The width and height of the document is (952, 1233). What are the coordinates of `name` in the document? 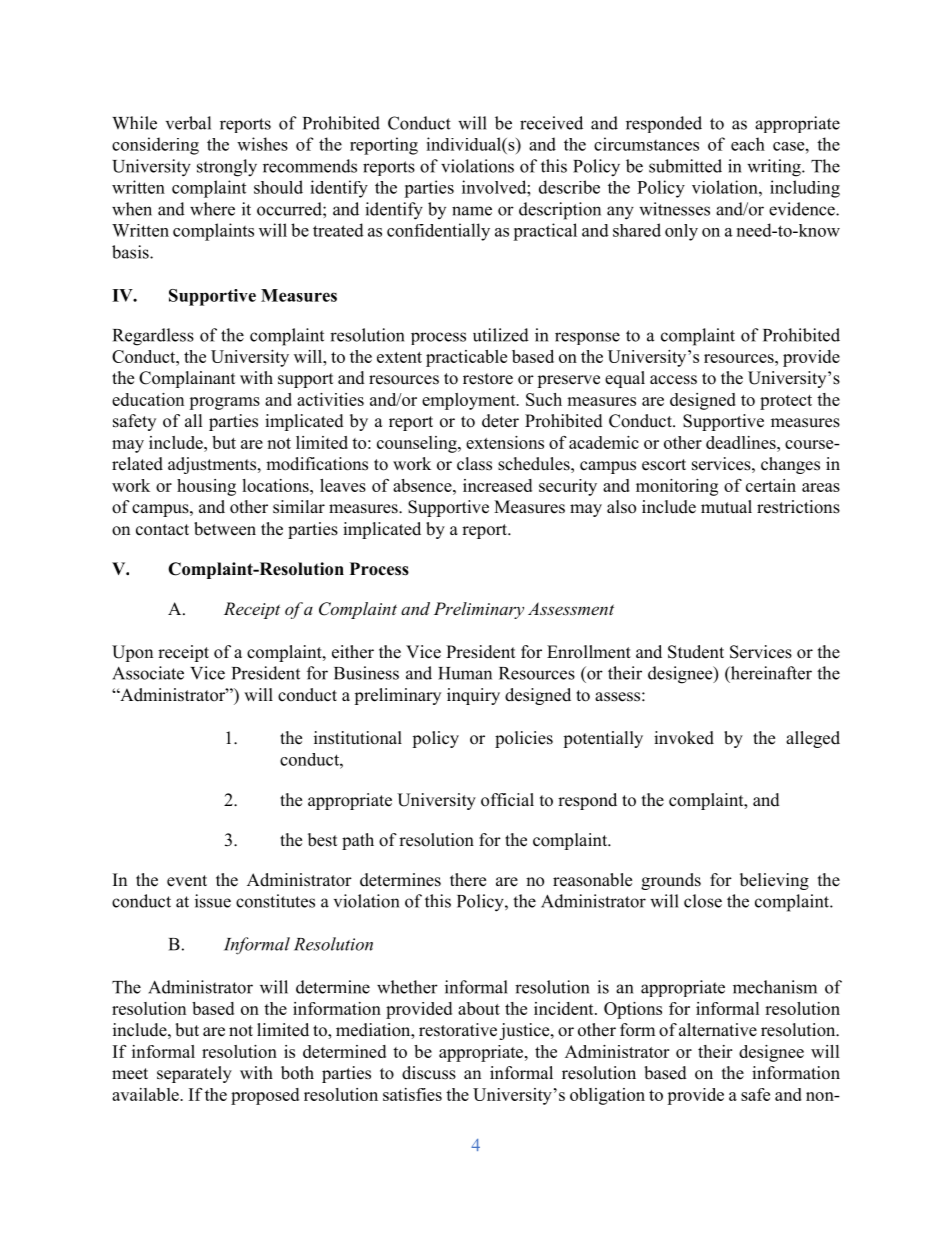 It's located at (472, 211).
